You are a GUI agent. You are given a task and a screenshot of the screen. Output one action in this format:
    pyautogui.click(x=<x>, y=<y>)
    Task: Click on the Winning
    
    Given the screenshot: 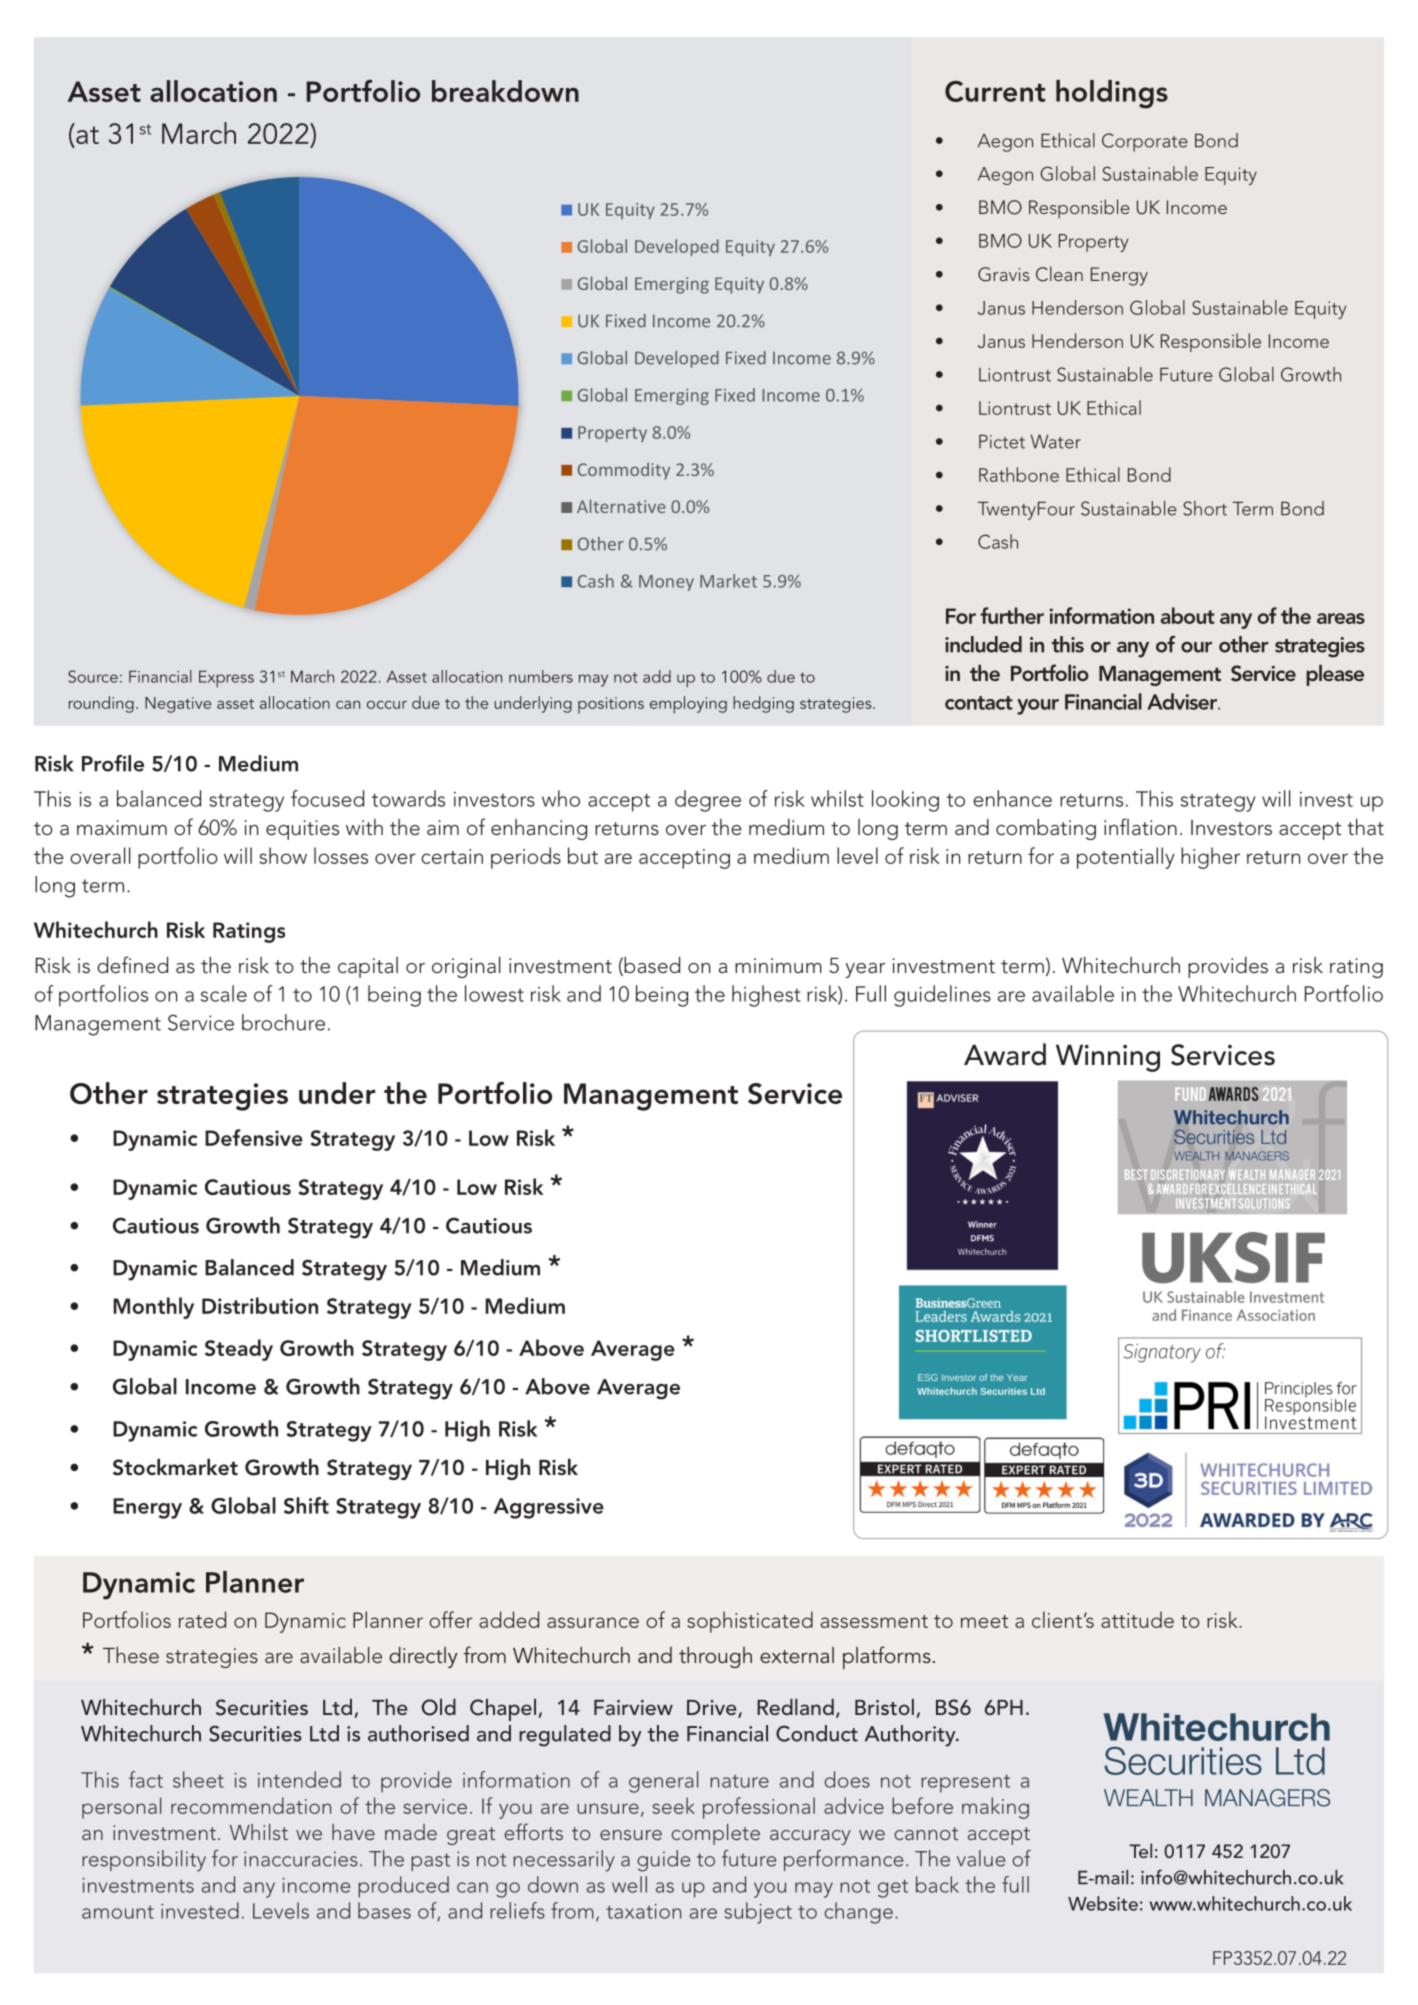 What is the action you would take?
    pyautogui.click(x=1108, y=1058)
